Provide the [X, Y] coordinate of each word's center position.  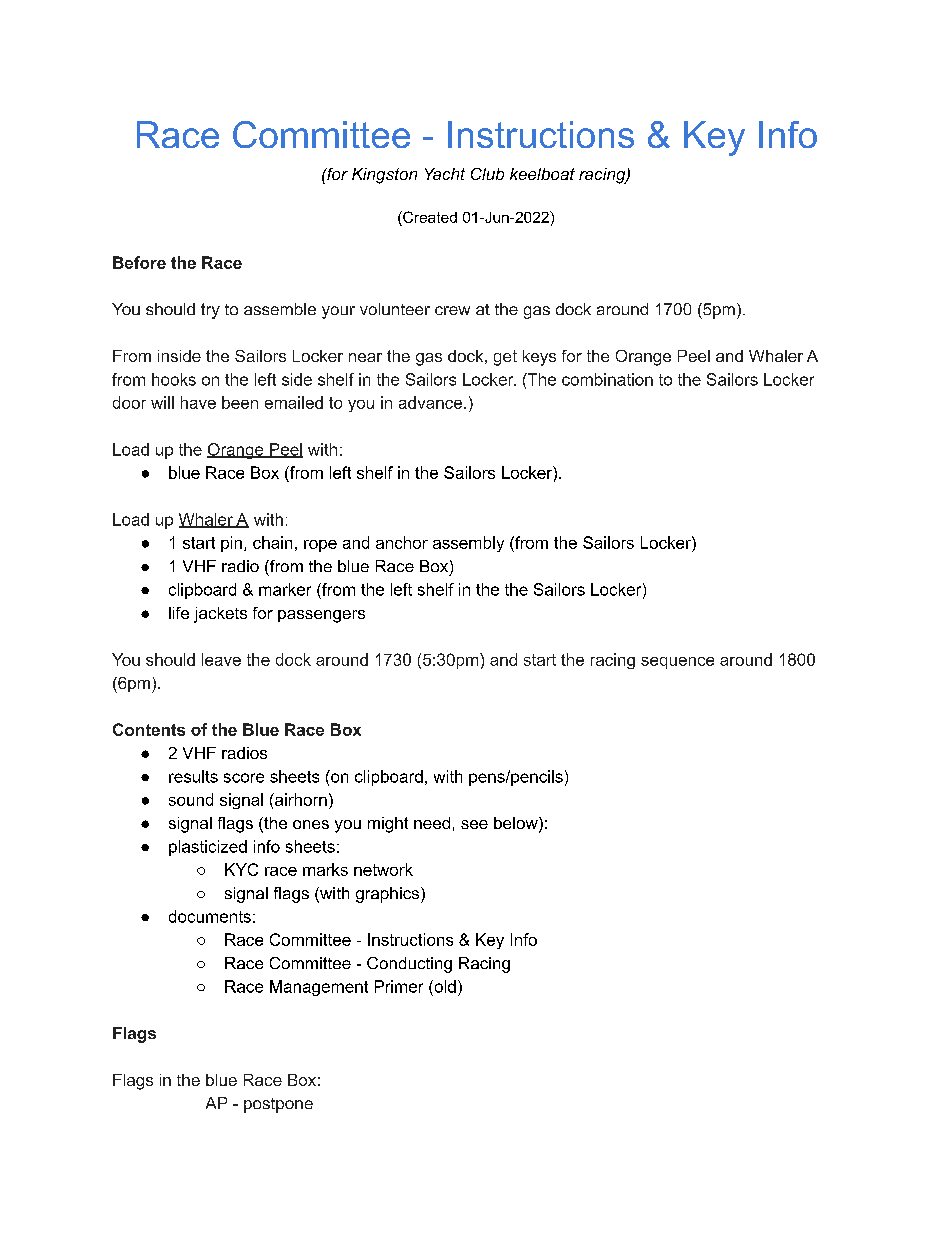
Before [139, 262]
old [444, 986]
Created [429, 217]
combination [607, 379]
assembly [468, 544]
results [193, 776]
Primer [399, 986]
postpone [278, 1105]
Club [487, 174]
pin [231, 544]
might [388, 825]
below [517, 824]
